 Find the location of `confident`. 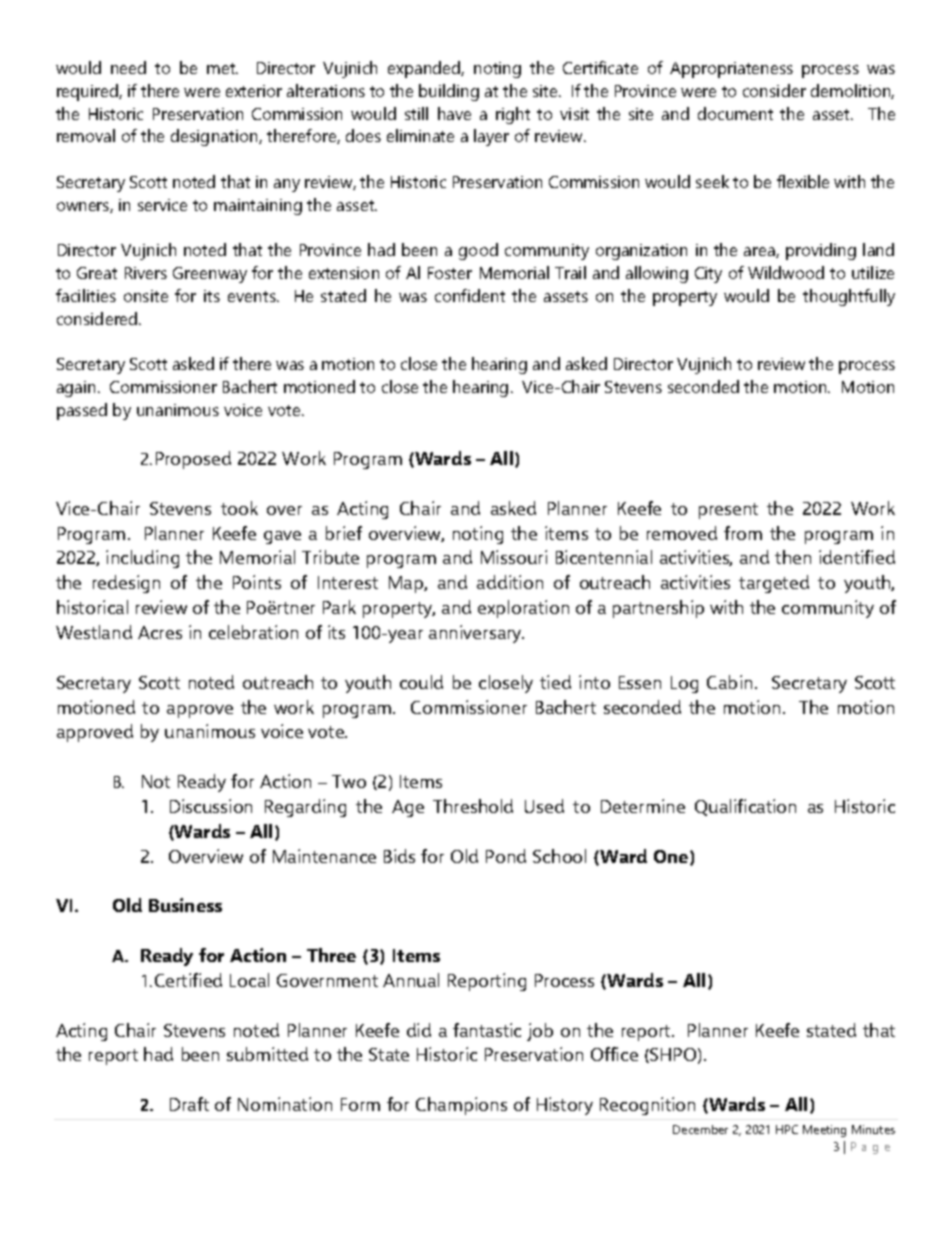

confident is located at coordinates (470, 295).
